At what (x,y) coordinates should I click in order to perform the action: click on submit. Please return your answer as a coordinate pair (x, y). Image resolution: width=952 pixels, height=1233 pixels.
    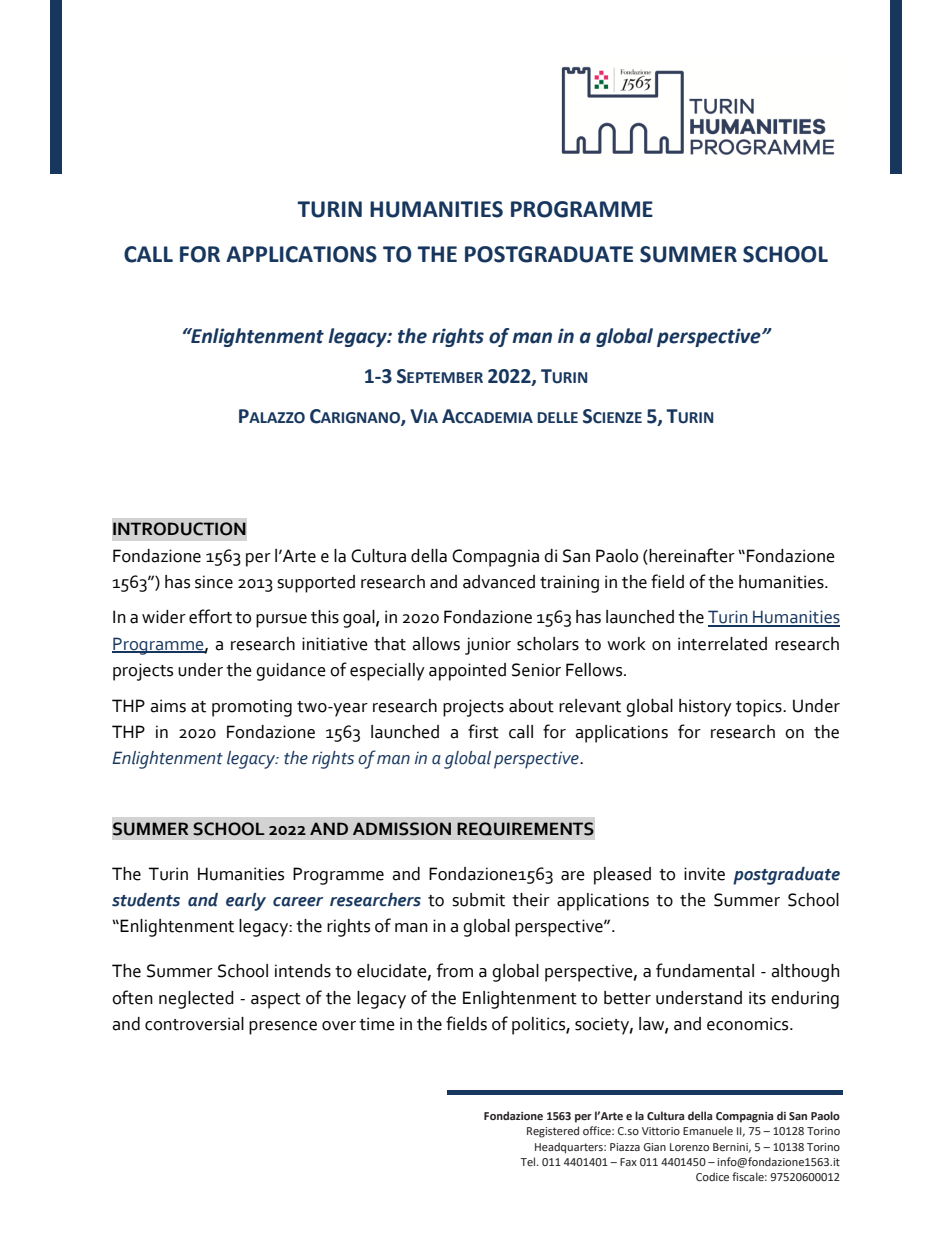
    Looking at the image, I should click on (478, 900).
